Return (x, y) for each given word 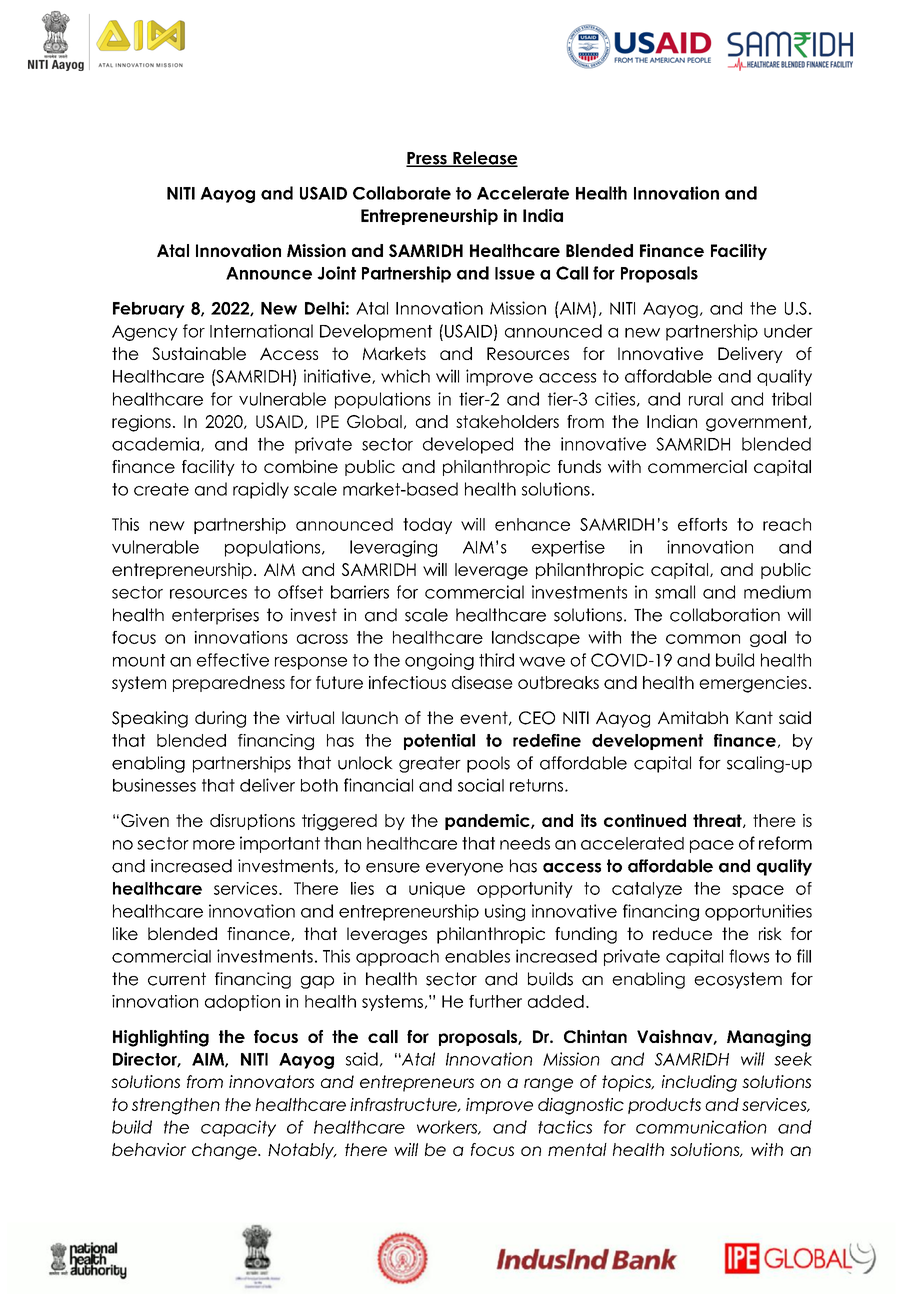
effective (233, 660)
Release (484, 159)
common (703, 639)
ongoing (439, 661)
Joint (336, 273)
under (788, 331)
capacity (238, 1128)
